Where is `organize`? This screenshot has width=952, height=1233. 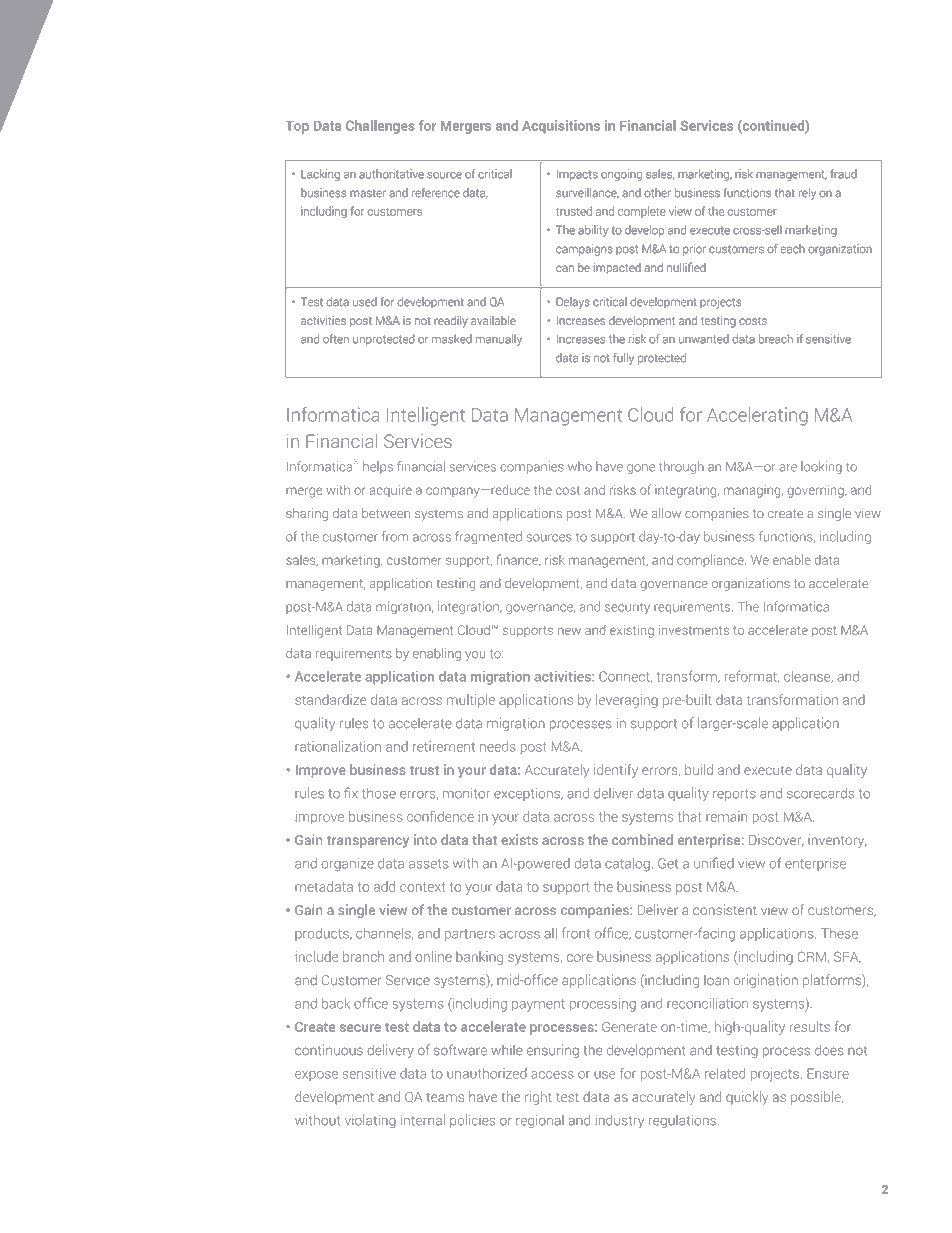
organize is located at coordinates (347, 865).
